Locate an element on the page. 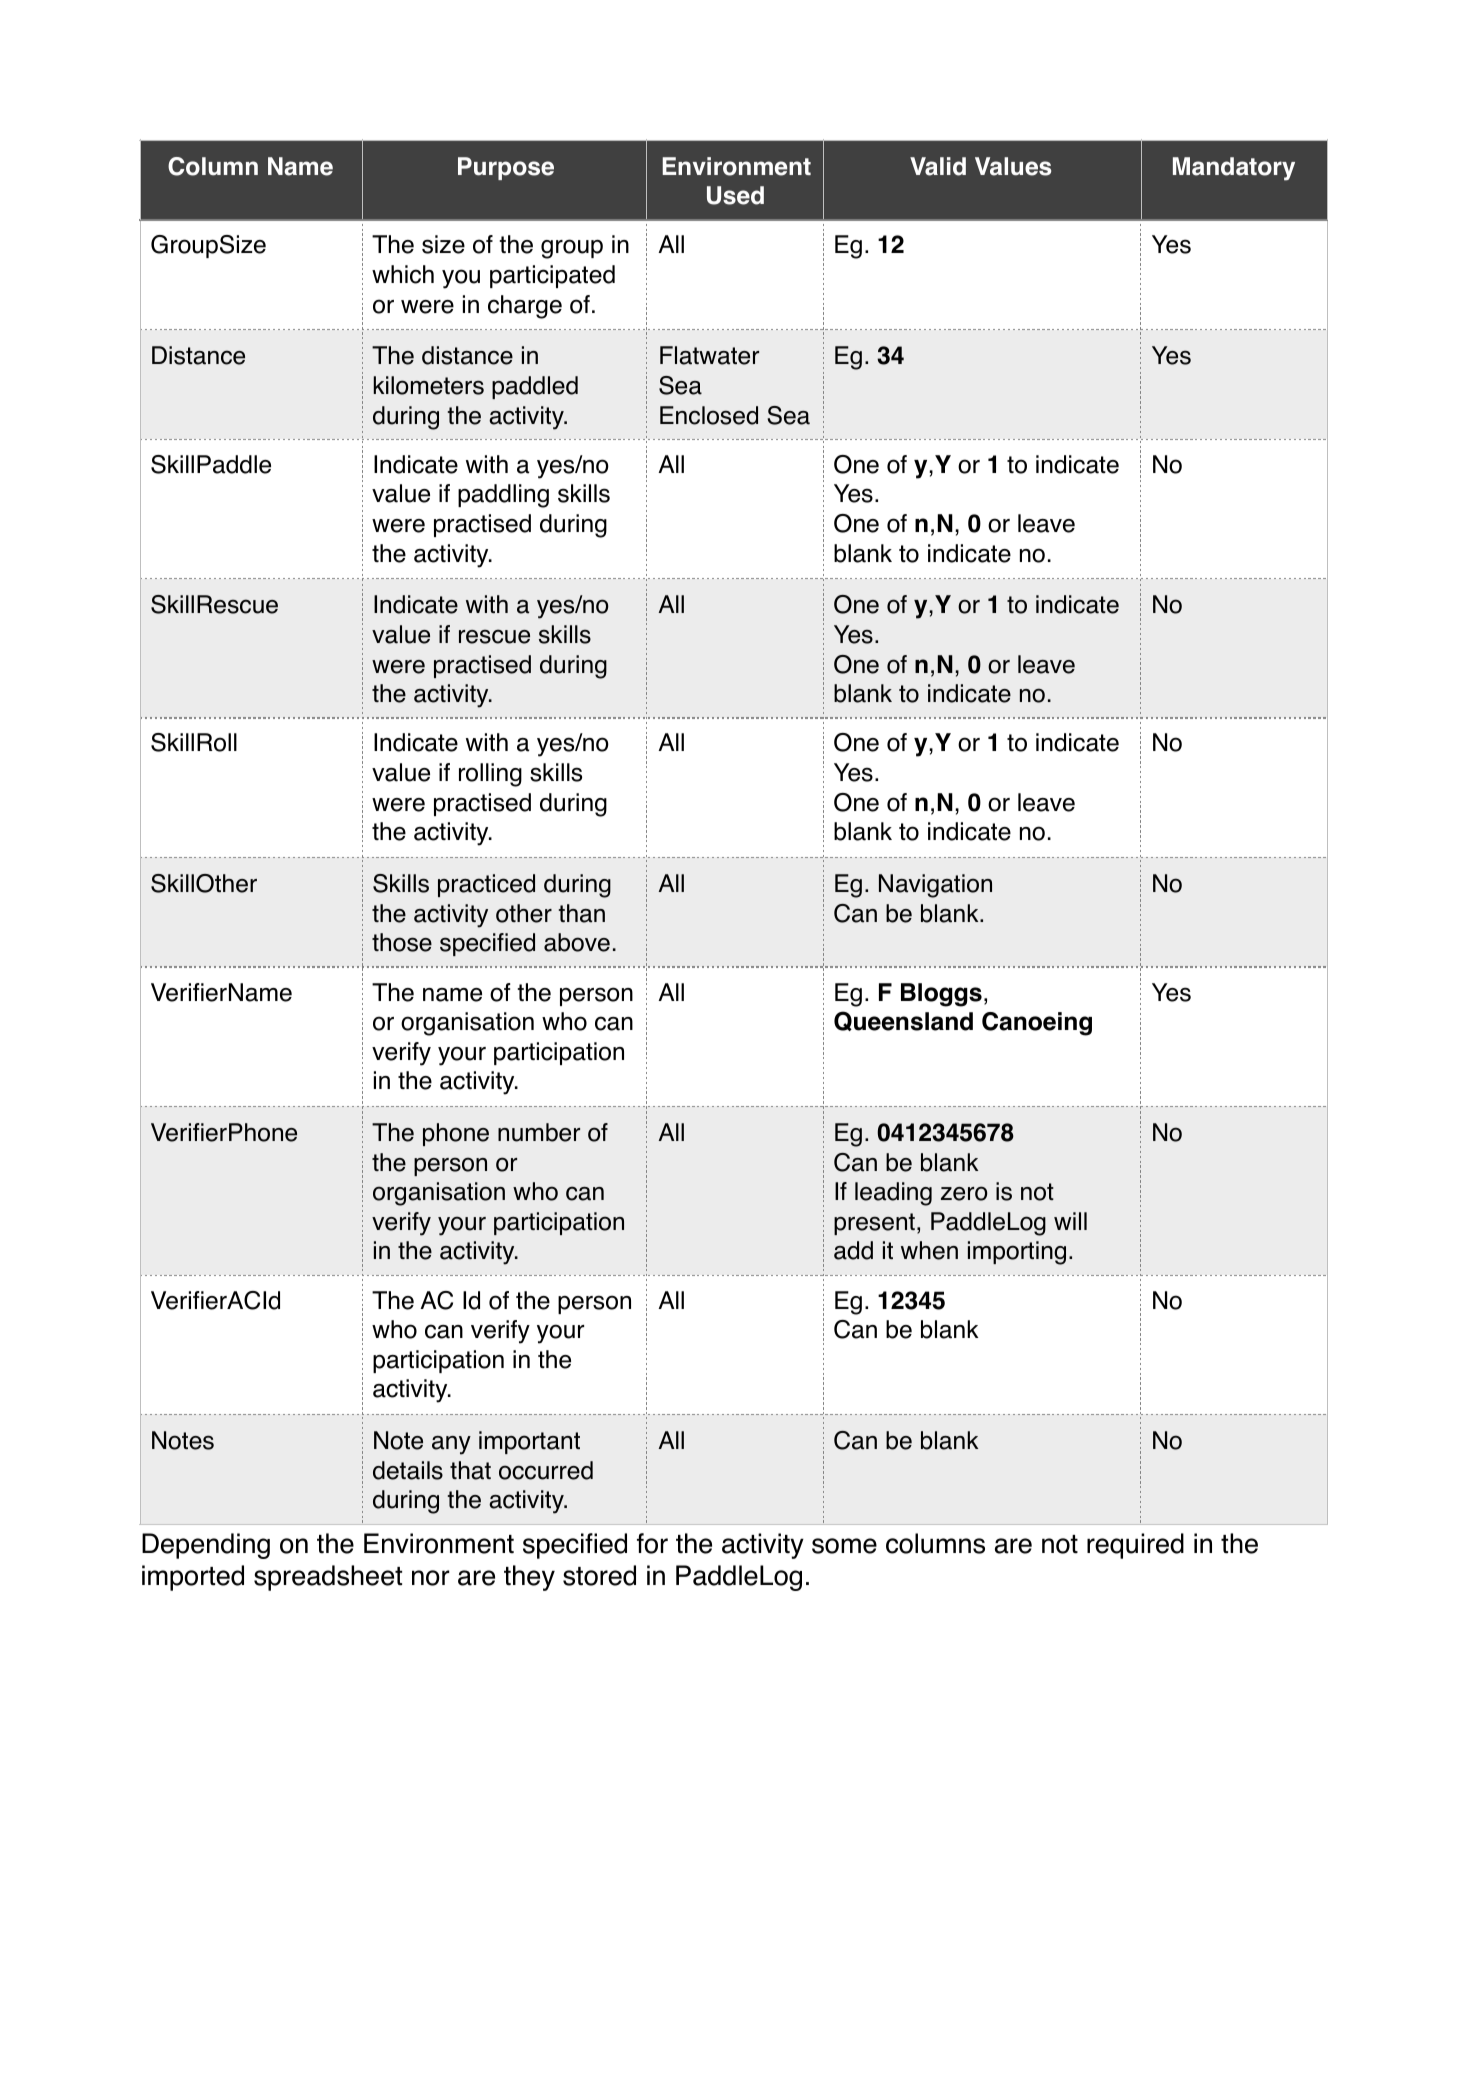 The image size is (1467, 2076). required is located at coordinates (1135, 1546).
